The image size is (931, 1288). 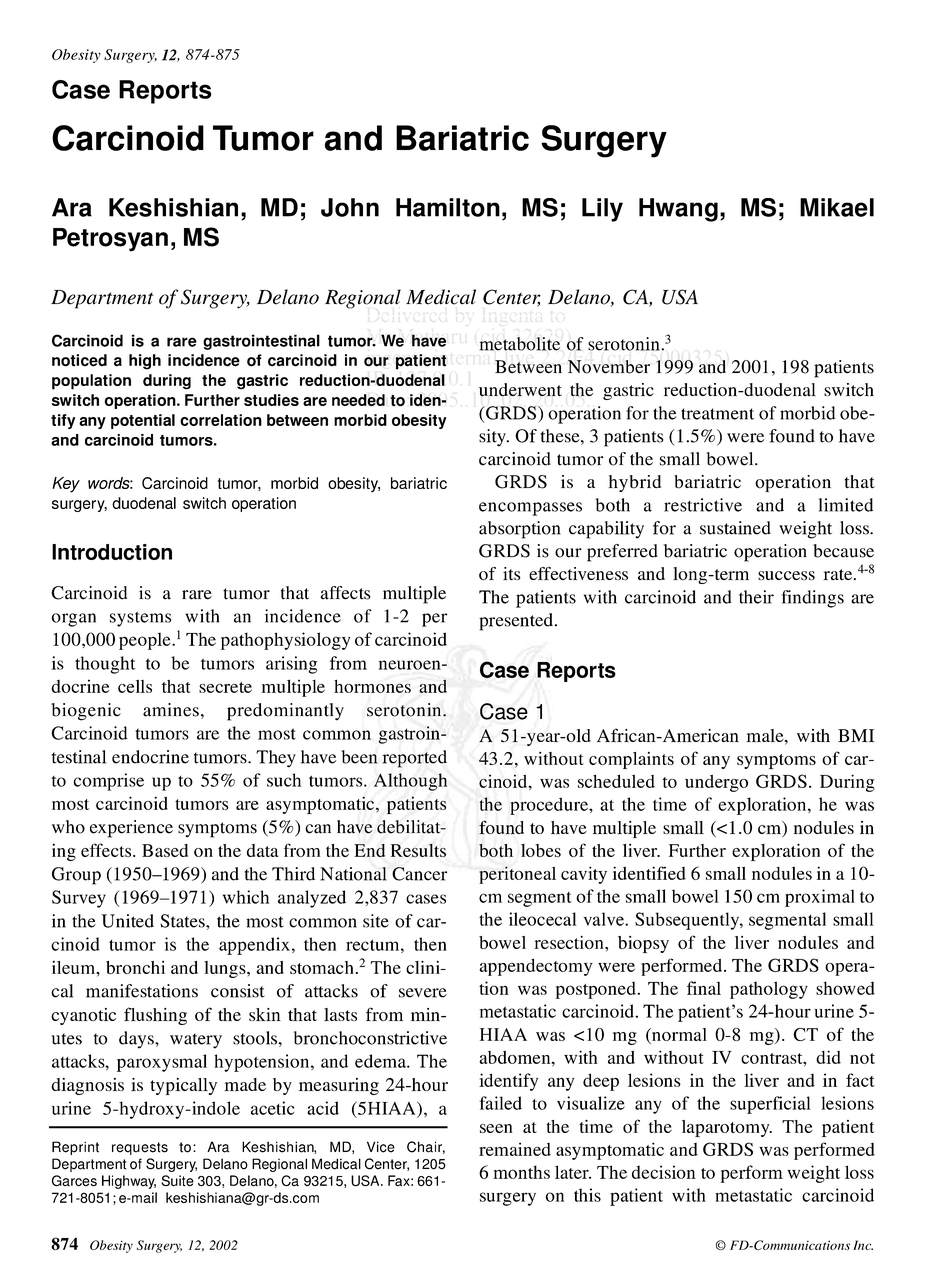 What do you see at coordinates (372, 686) in the screenshot?
I see `hormones` at bounding box center [372, 686].
